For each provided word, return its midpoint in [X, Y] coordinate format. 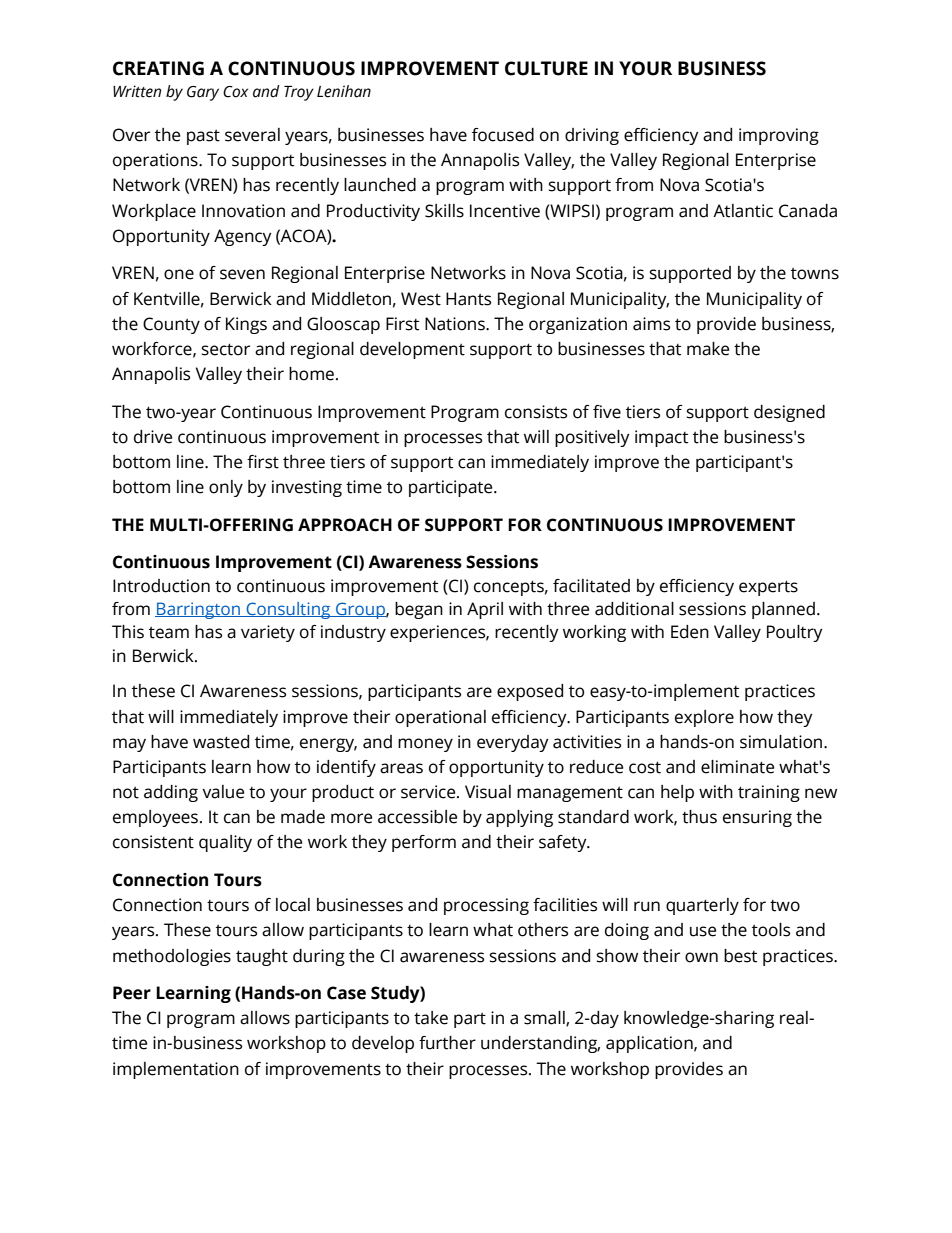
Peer [132, 993]
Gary [203, 93]
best [740, 956]
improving [779, 136]
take [431, 1018]
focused [503, 135]
